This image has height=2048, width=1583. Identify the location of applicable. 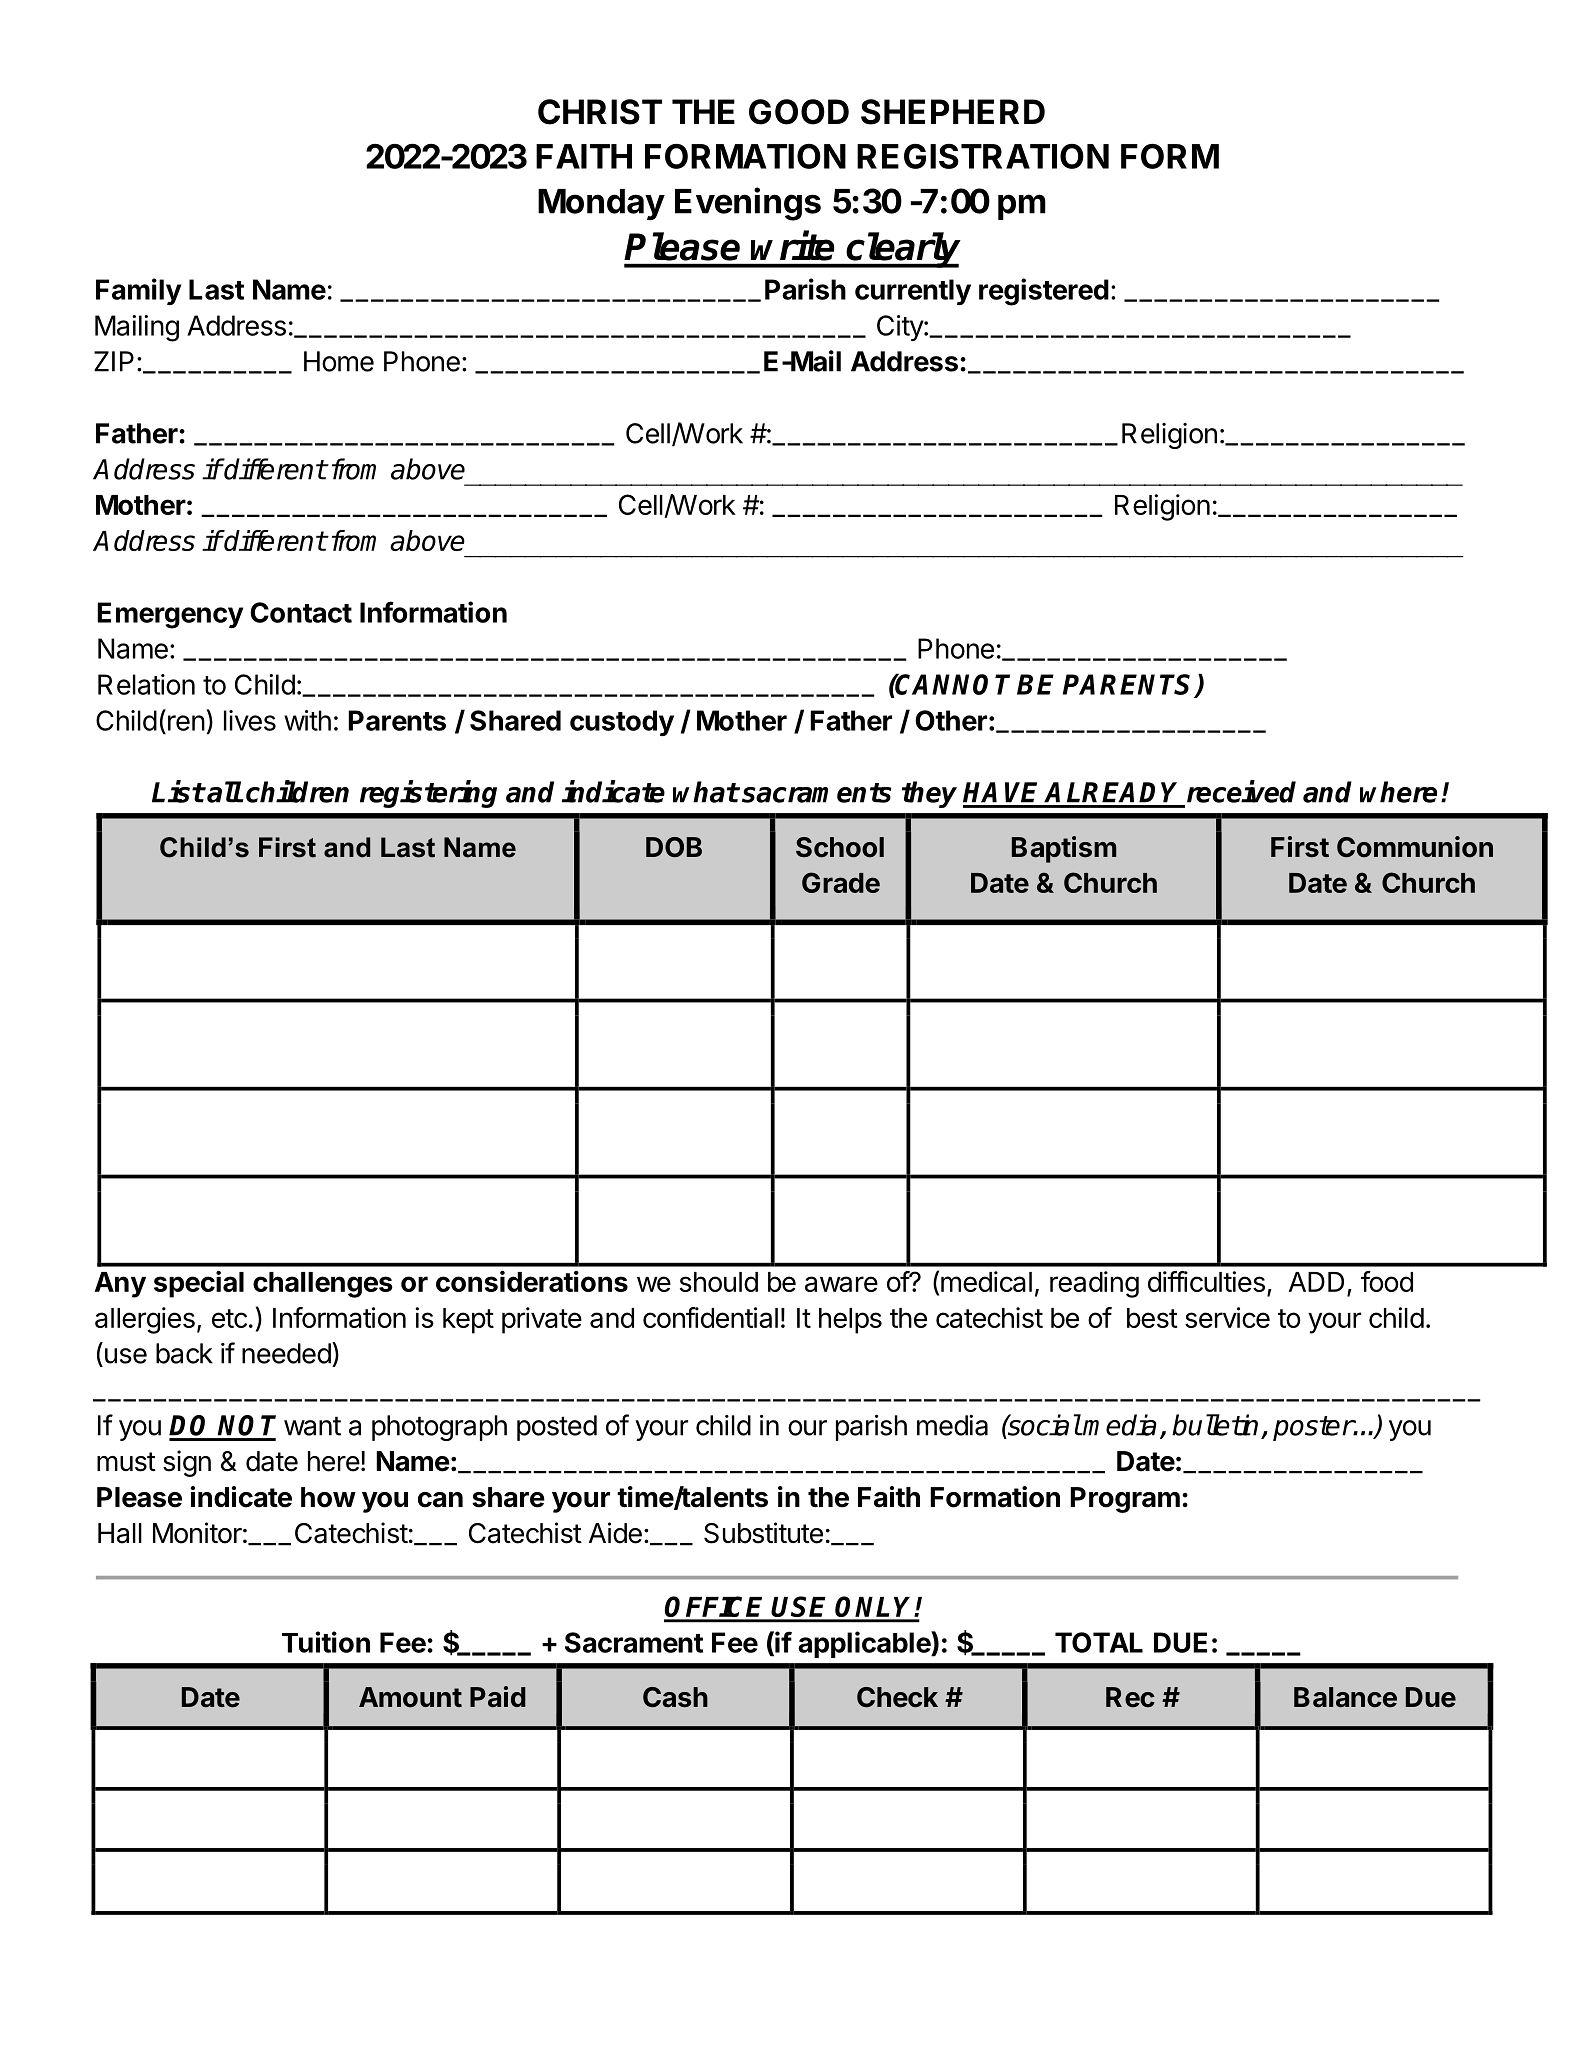
(865, 1644).
